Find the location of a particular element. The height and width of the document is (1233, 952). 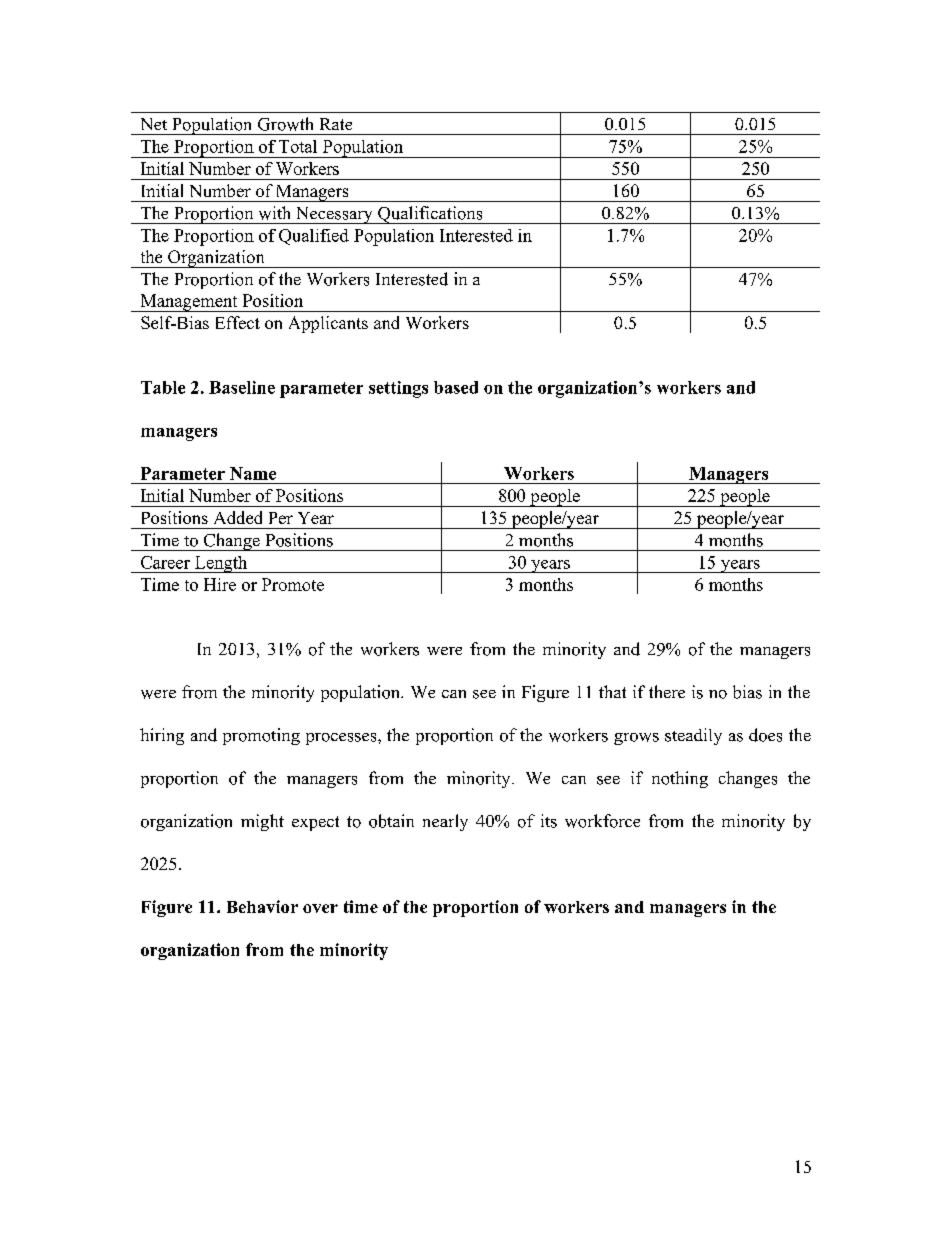

nearly is located at coordinates (445, 822).
